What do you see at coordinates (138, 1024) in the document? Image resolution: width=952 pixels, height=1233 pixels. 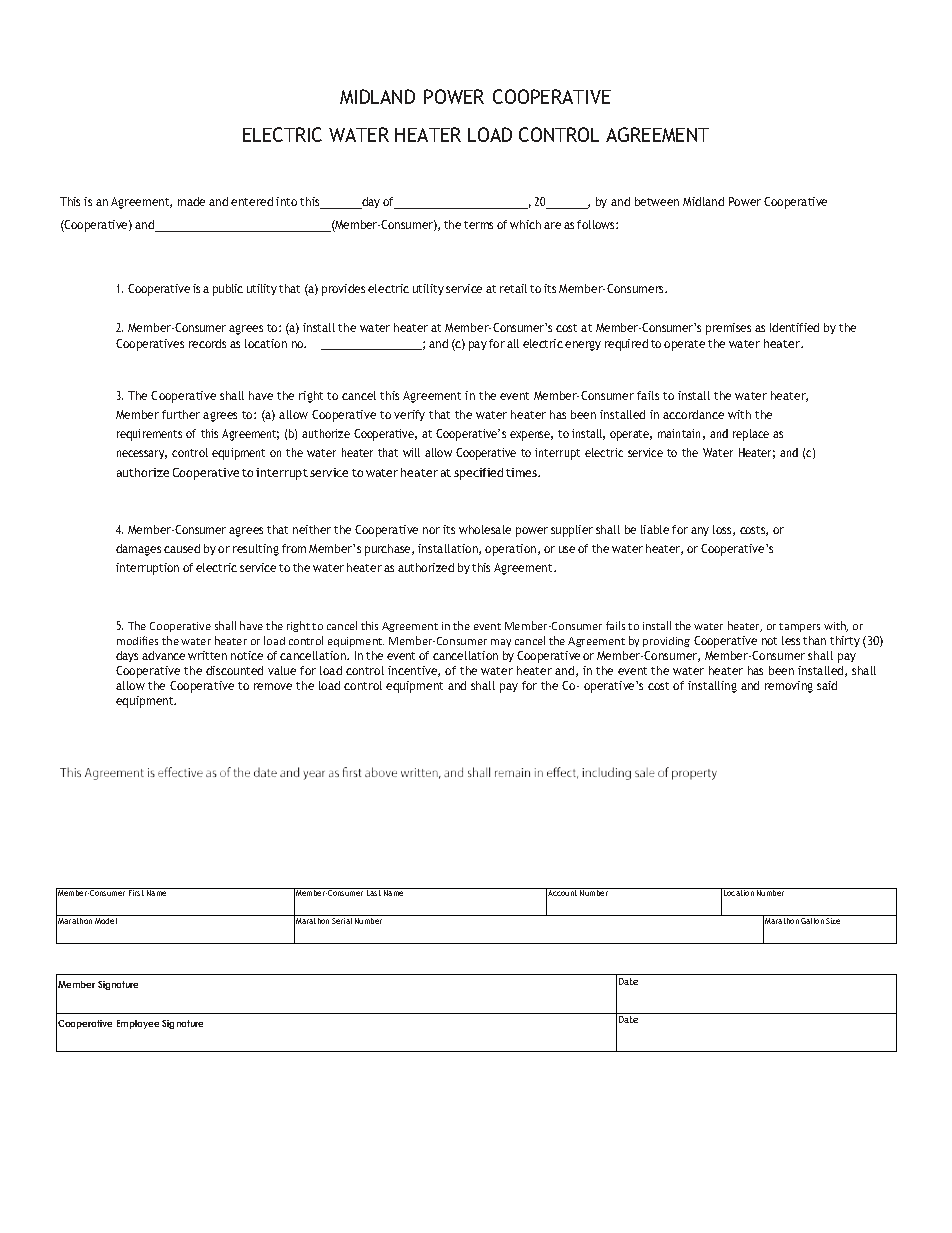 I see `Employee` at bounding box center [138, 1024].
